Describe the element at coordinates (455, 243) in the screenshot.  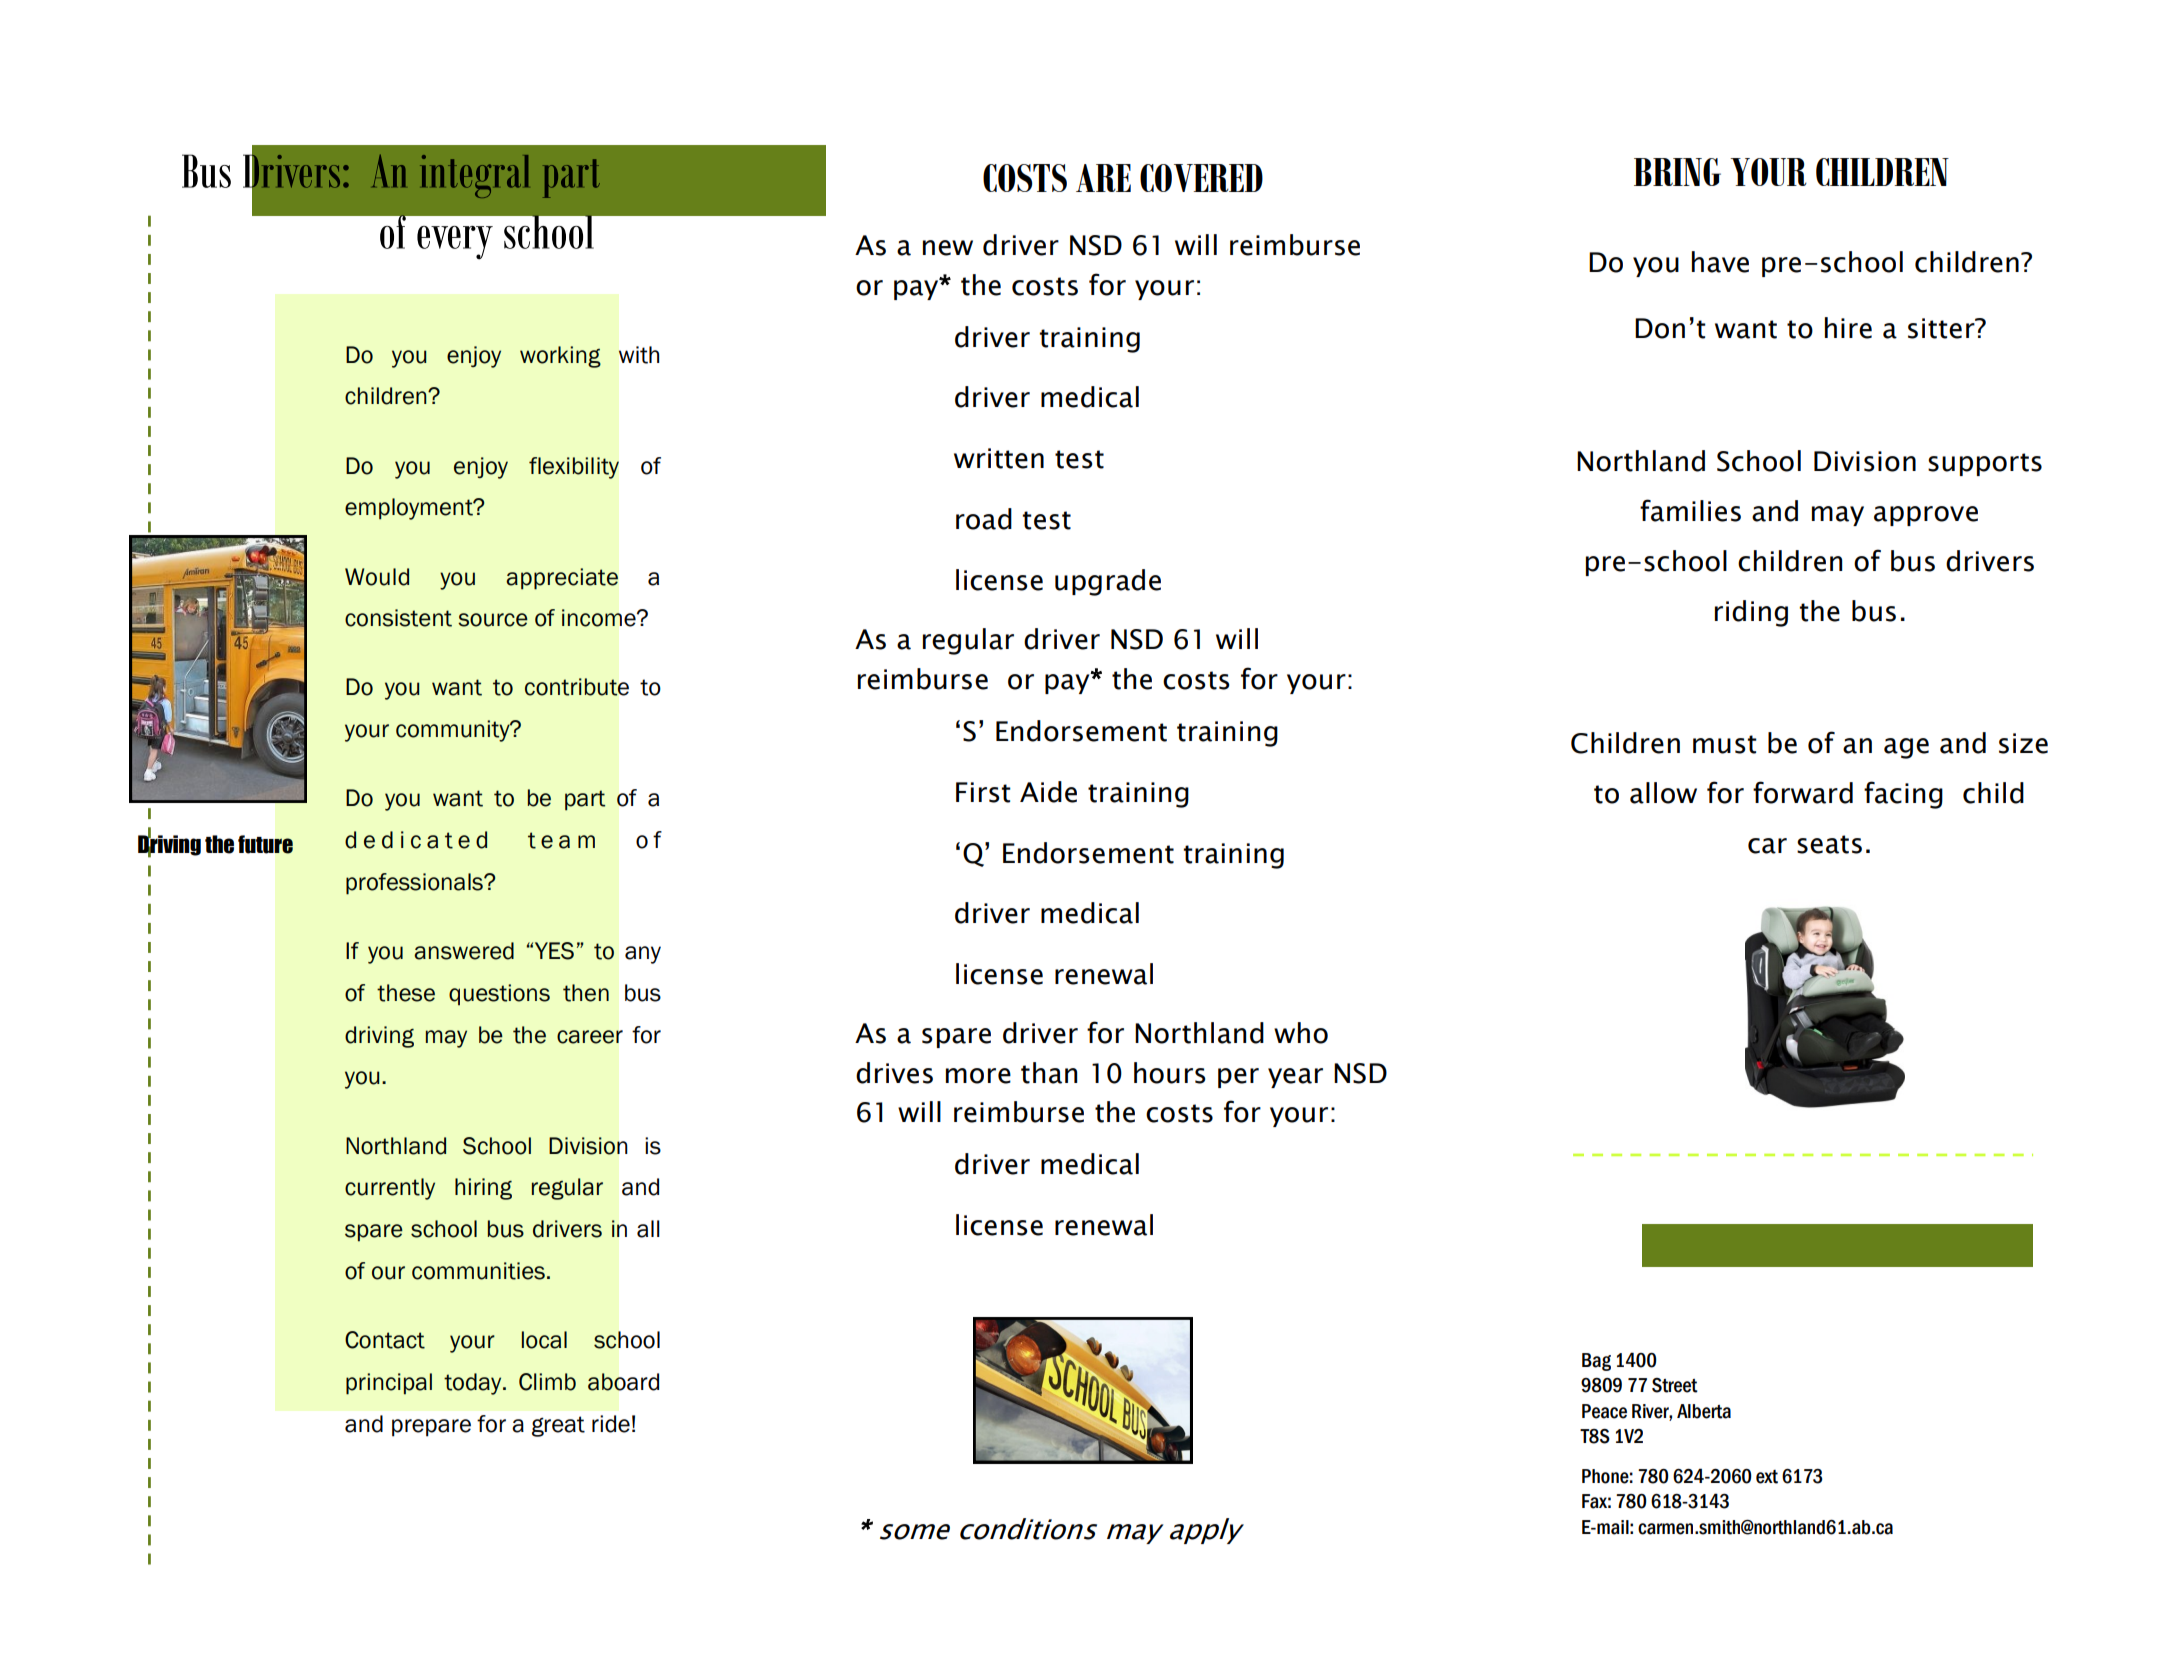
I see `every` at that location.
